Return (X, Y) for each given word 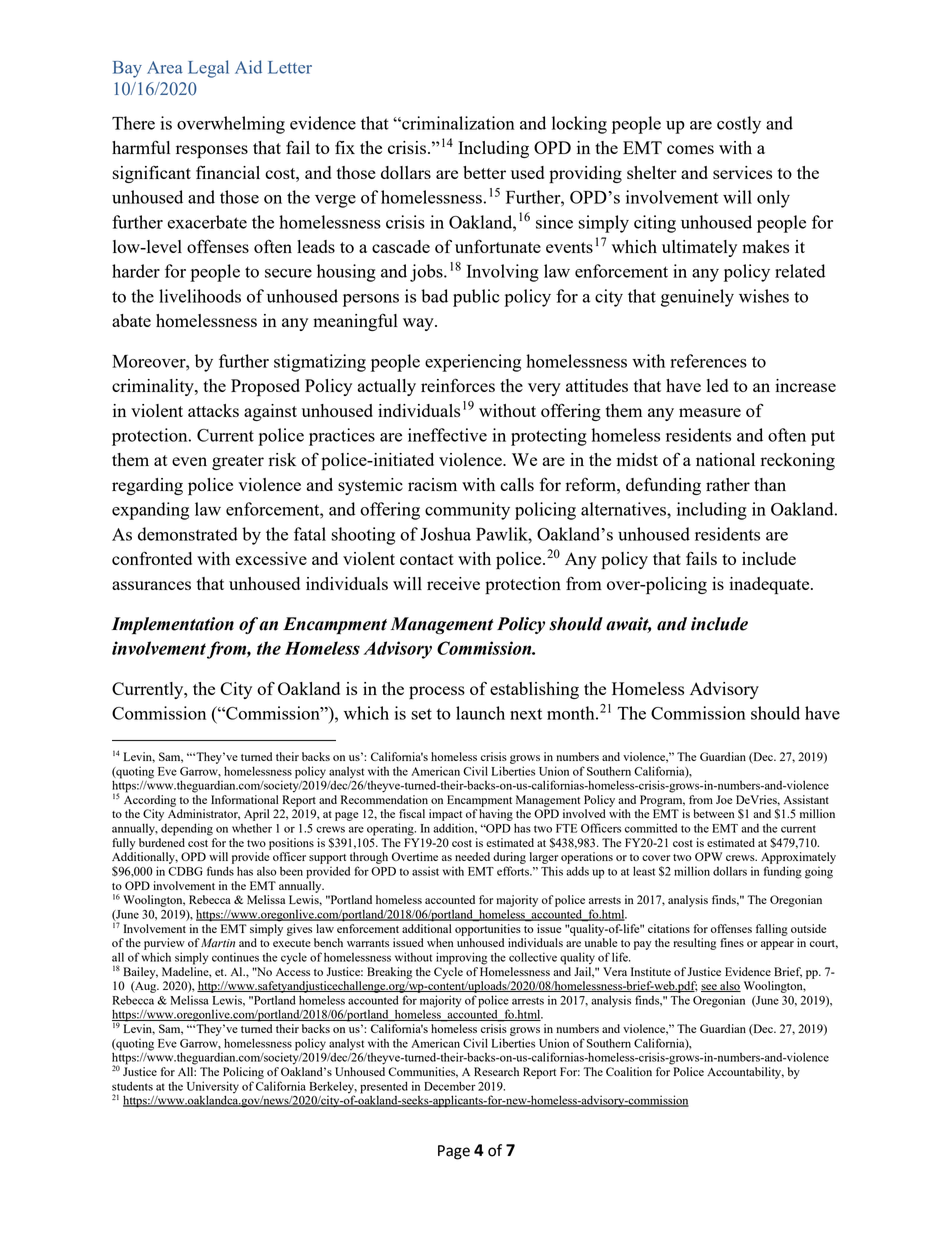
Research (496, 1071)
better (484, 172)
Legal (208, 69)
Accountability (745, 1073)
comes (690, 149)
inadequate (770, 586)
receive (453, 583)
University (213, 1087)
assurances (151, 585)
